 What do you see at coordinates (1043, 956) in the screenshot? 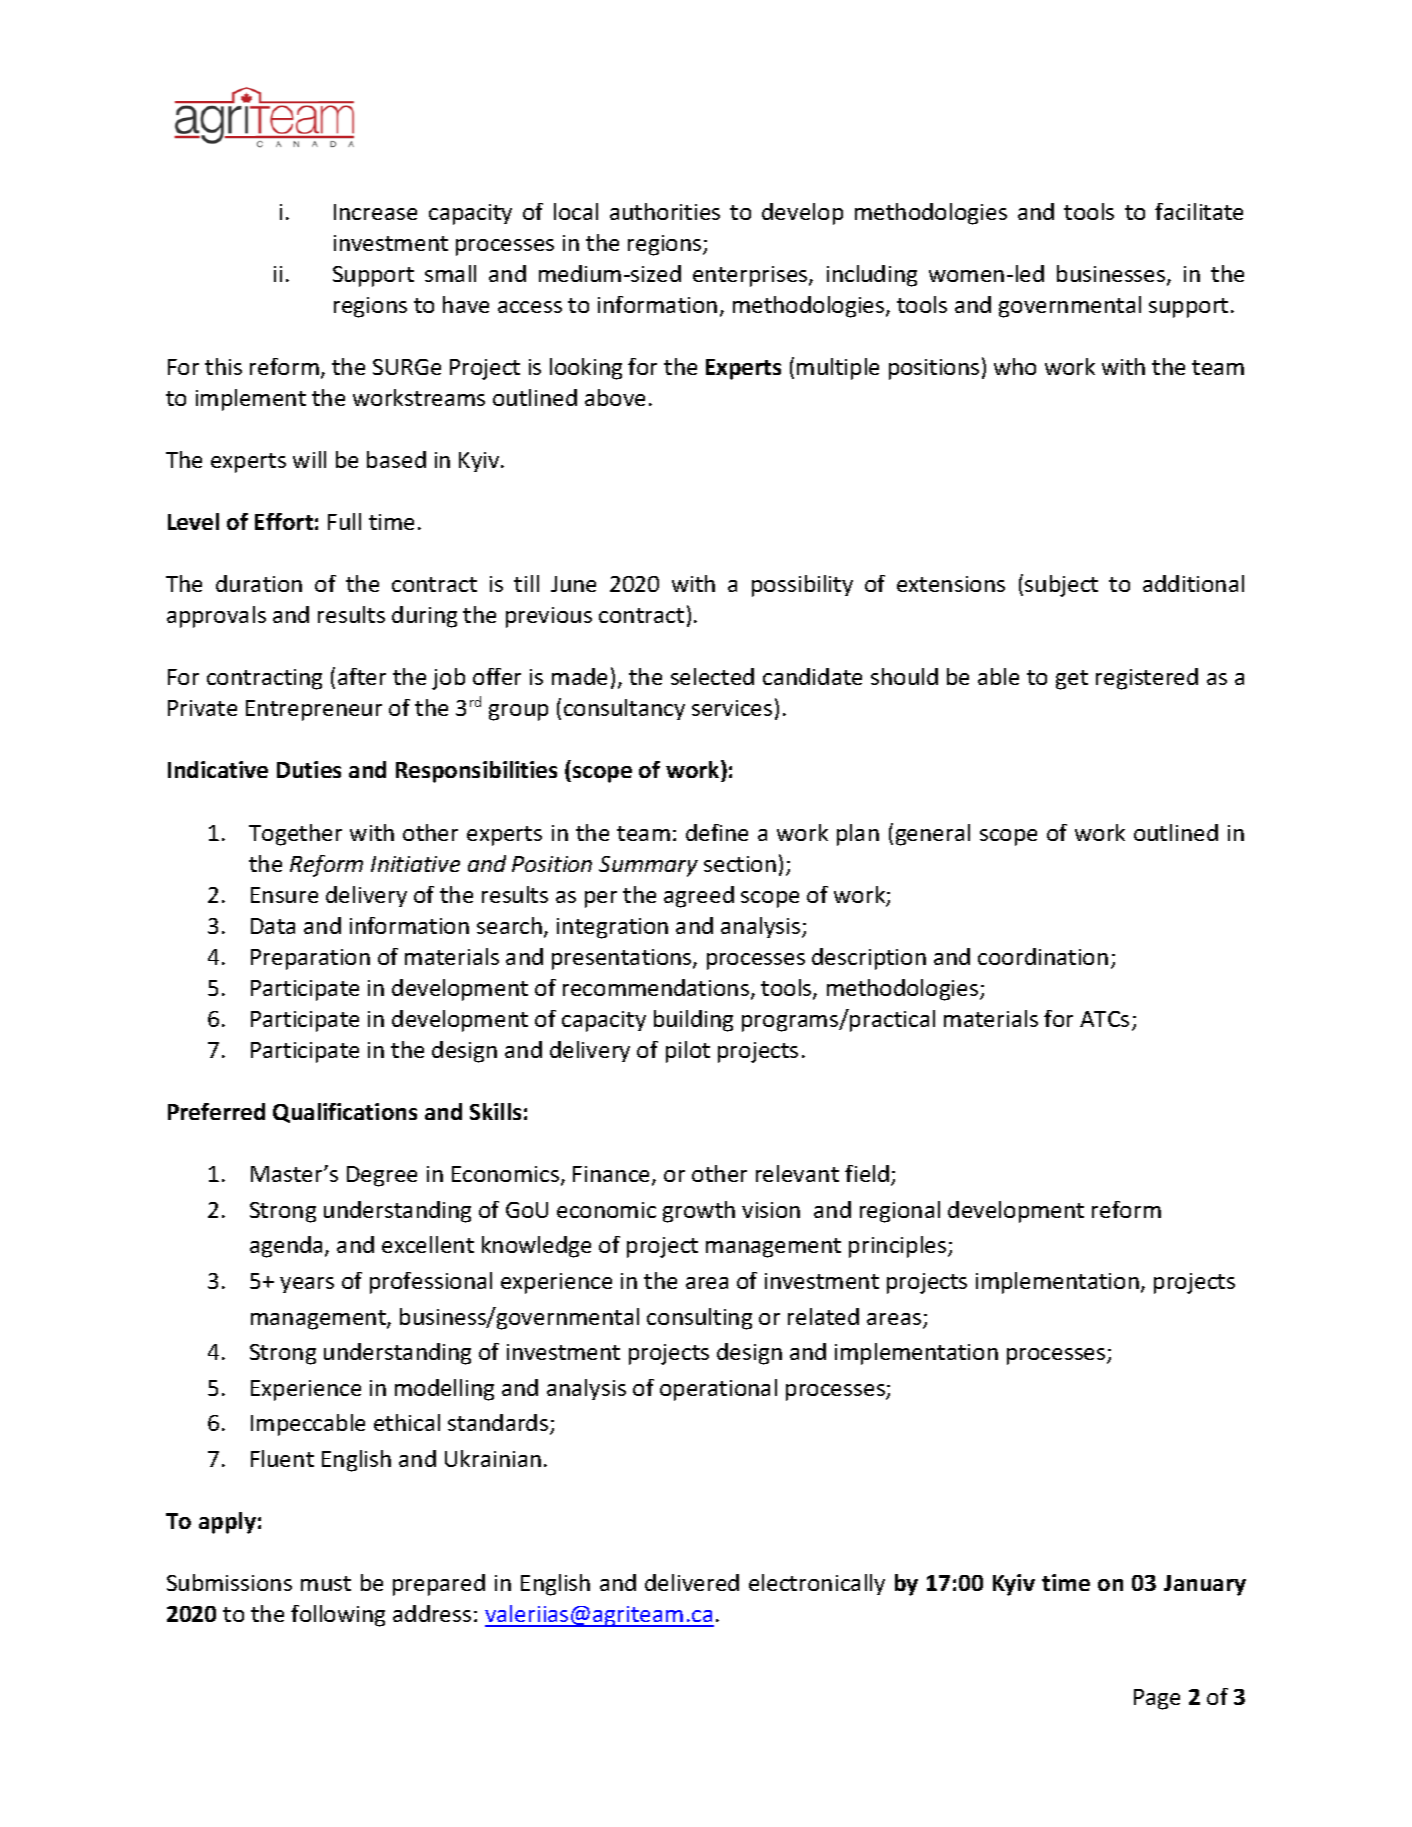
I see `coordination` at bounding box center [1043, 956].
